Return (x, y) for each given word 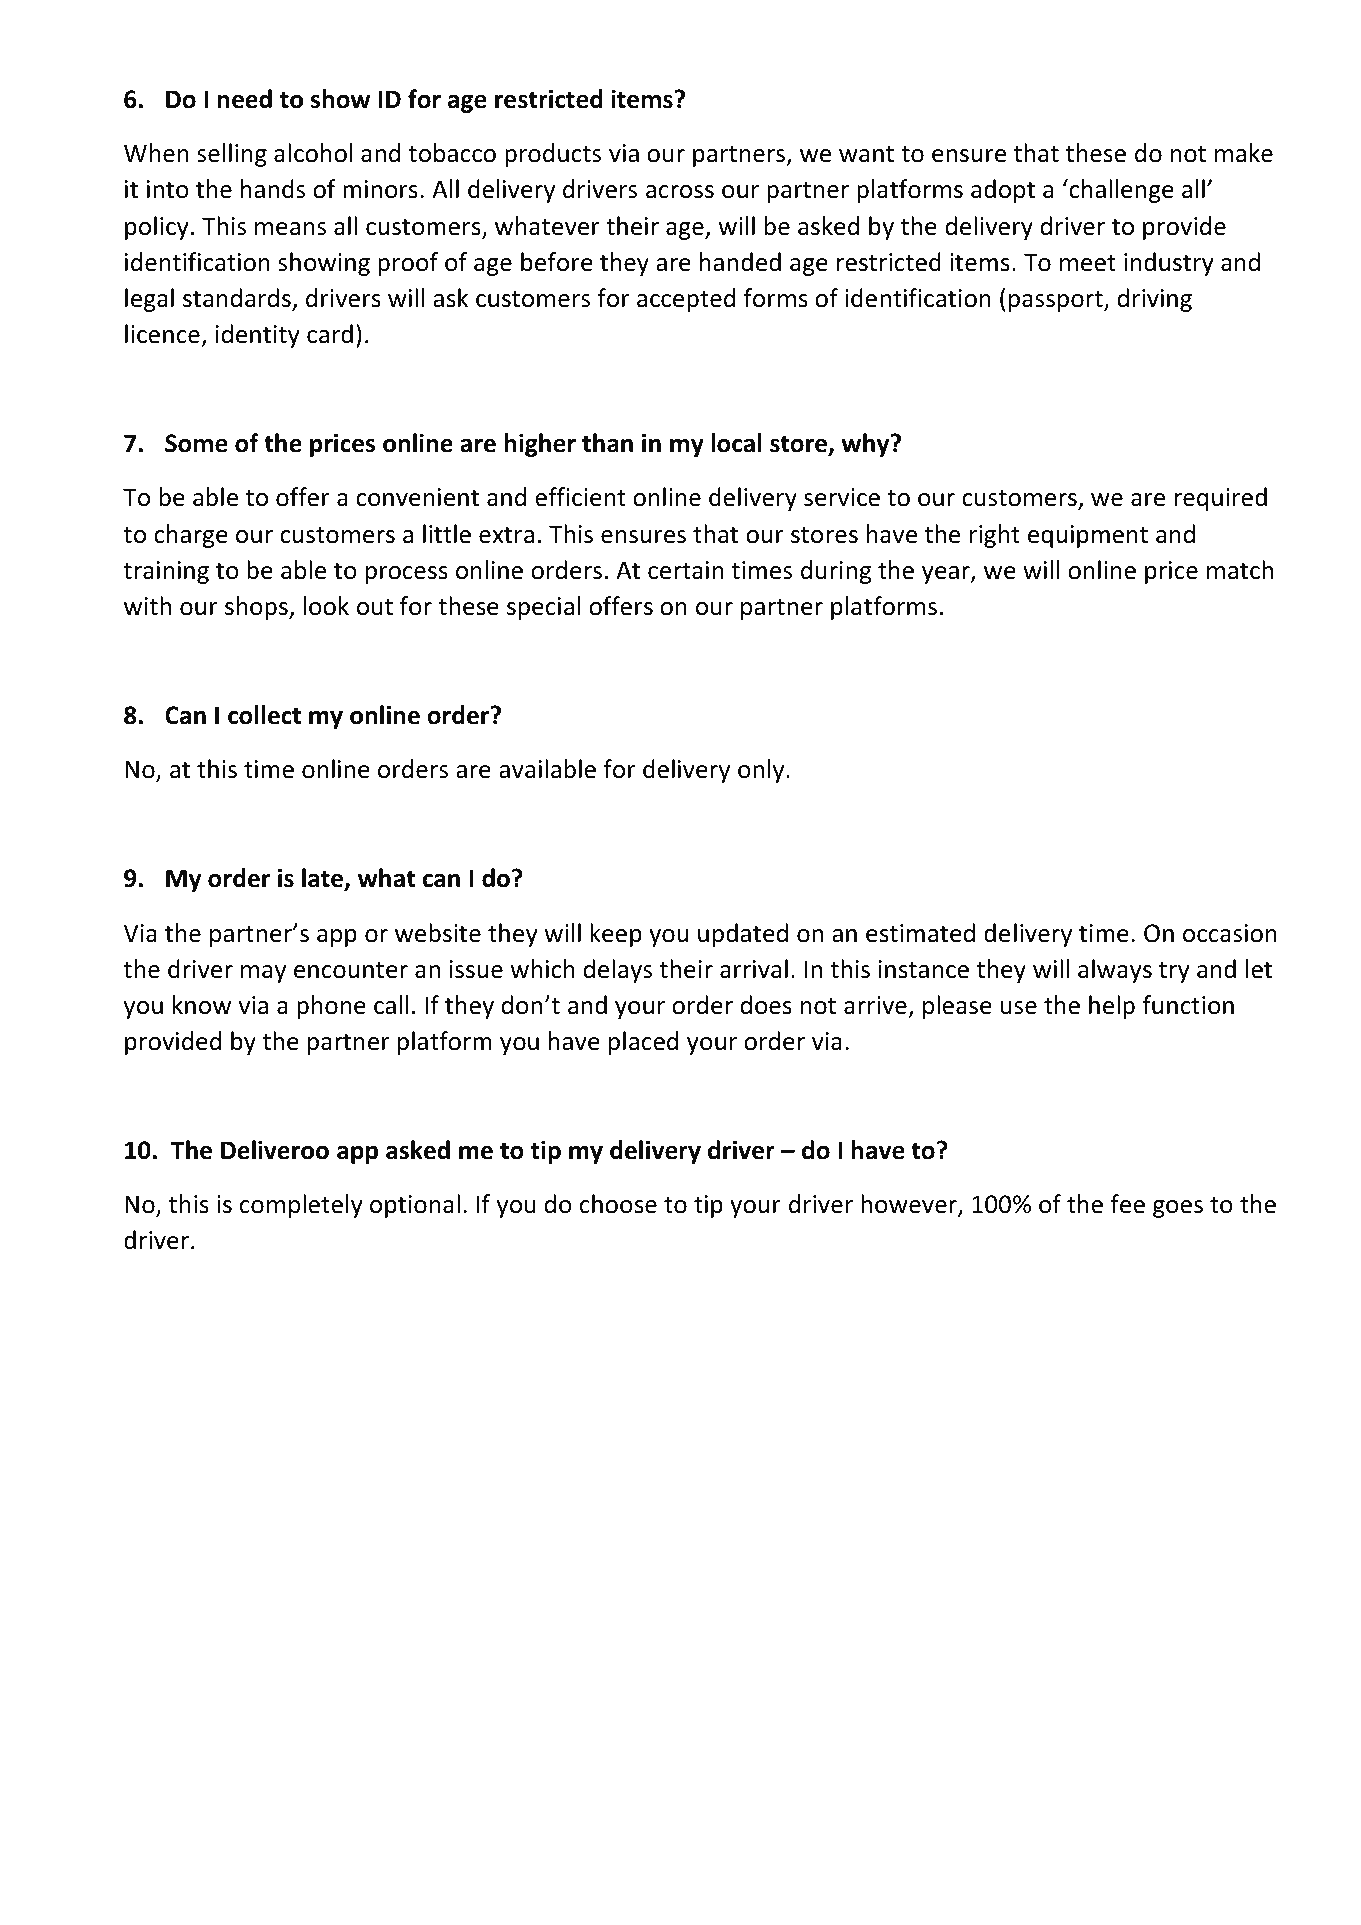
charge (191, 536)
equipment (1088, 536)
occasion (1230, 933)
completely (301, 1206)
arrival (754, 969)
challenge (1120, 191)
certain (685, 570)
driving (1154, 300)
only (762, 771)
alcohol (313, 153)
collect (264, 715)
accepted (686, 300)
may (263, 974)
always (1115, 971)
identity (257, 336)
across (680, 192)
